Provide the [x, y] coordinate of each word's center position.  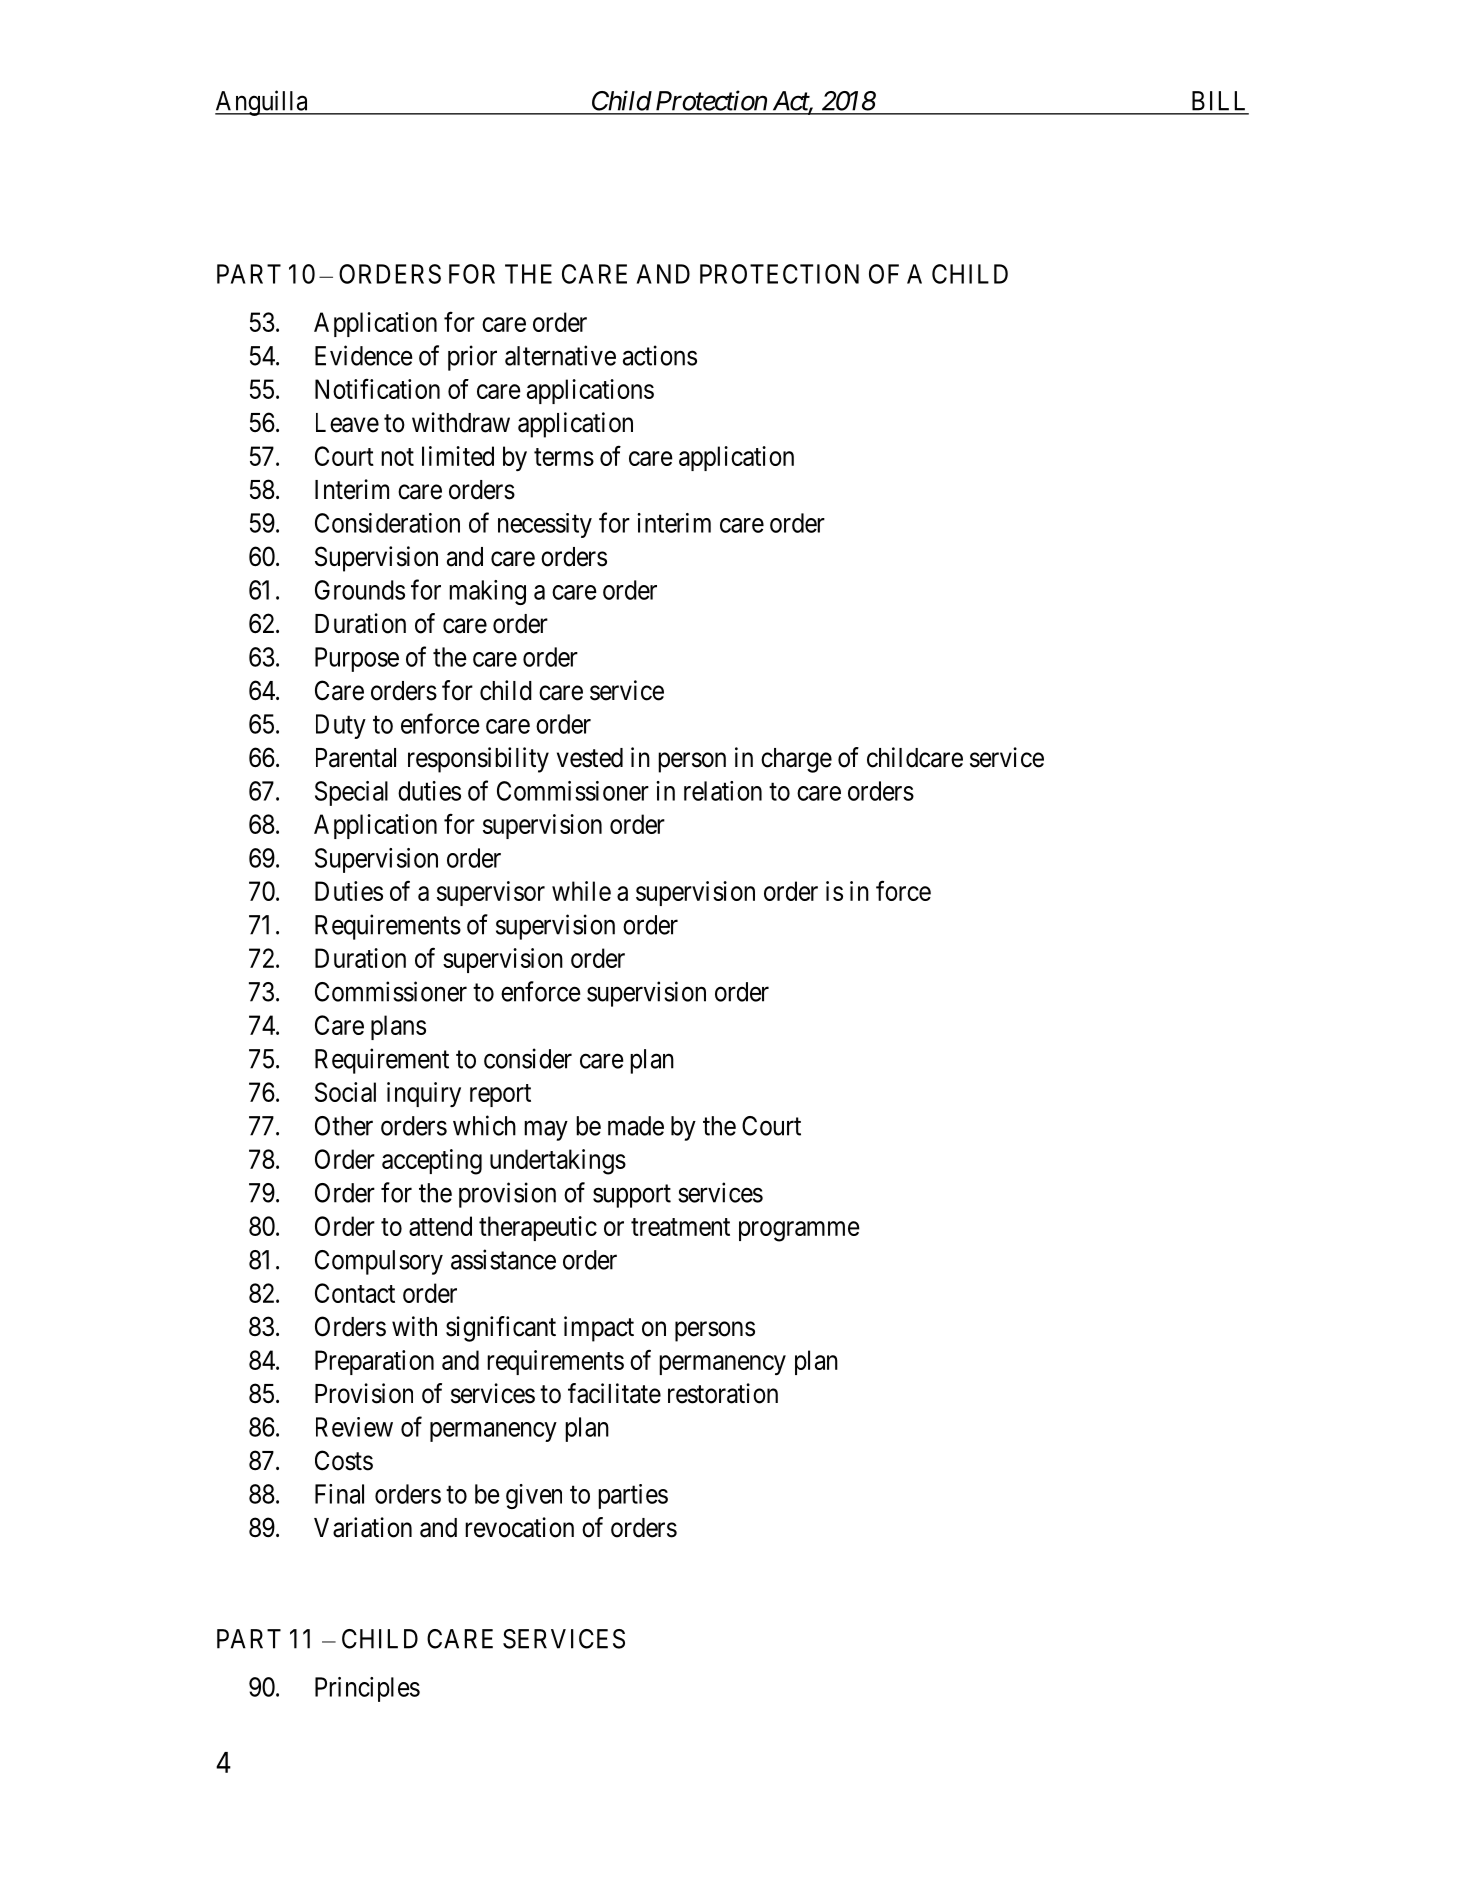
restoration [723, 1393]
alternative [560, 355]
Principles [367, 1689]
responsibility [478, 760]
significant [501, 1329]
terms [564, 457]
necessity [545, 525]
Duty [341, 726]
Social [345, 1092]
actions [660, 355]
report [500, 1095]
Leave [347, 423]
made [636, 1126]
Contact [355, 1293]
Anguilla [262, 103]
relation [723, 791]
